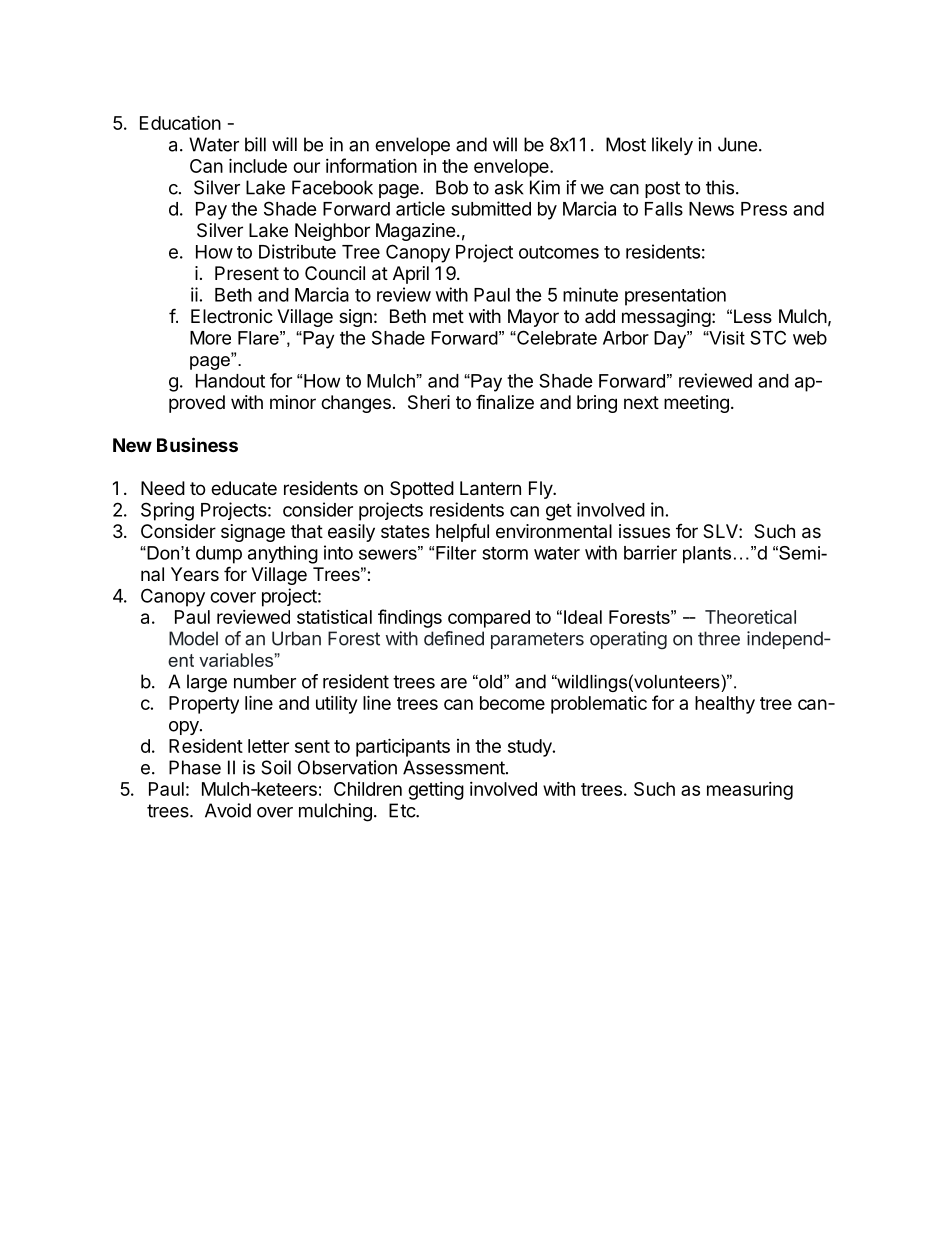 Image resolution: width=952 pixels, height=1233 pixels. What do you see at coordinates (232, 316) in the screenshot?
I see `Electronic` at bounding box center [232, 316].
